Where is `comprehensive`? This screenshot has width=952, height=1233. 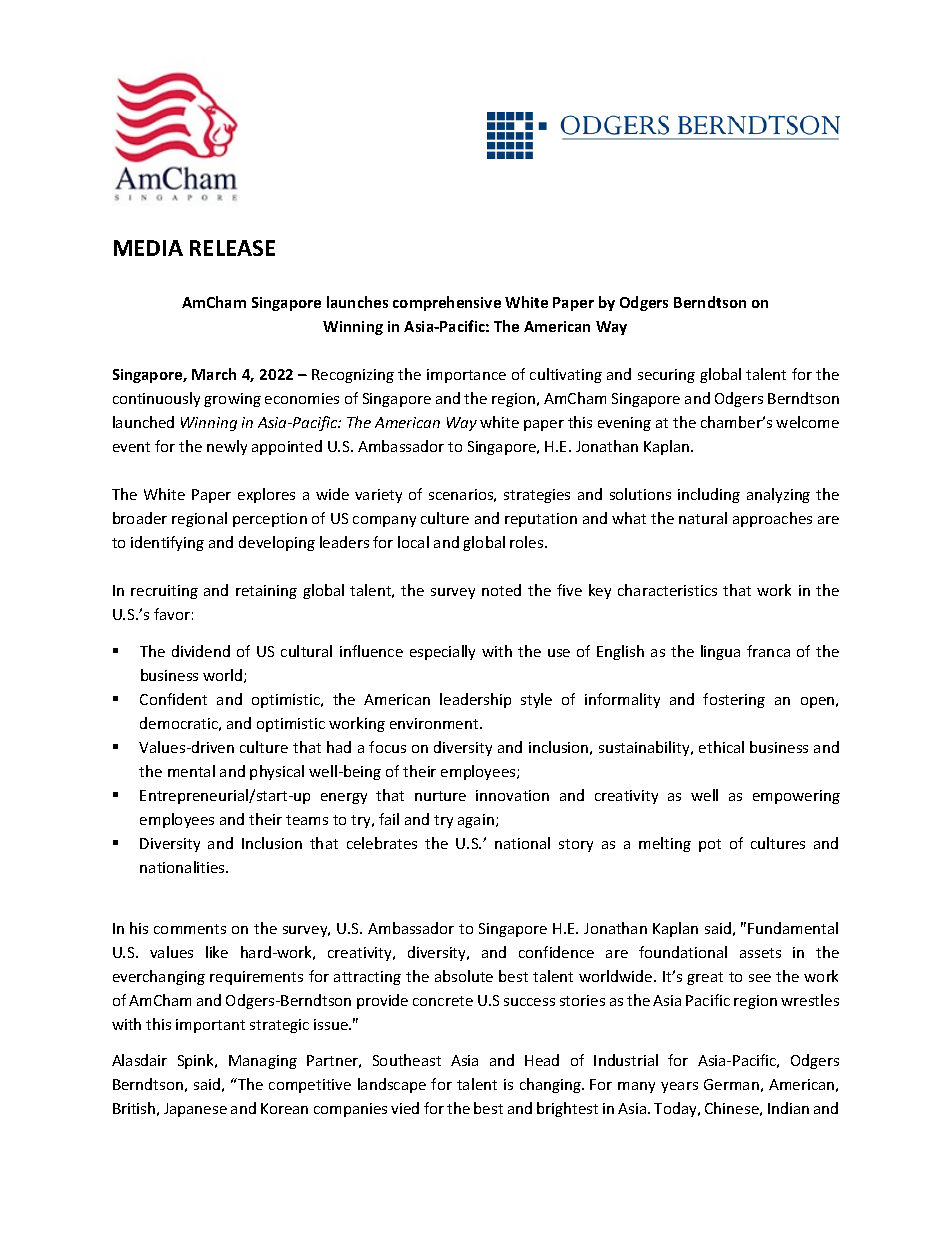
comprehensive is located at coordinates (447, 303).
